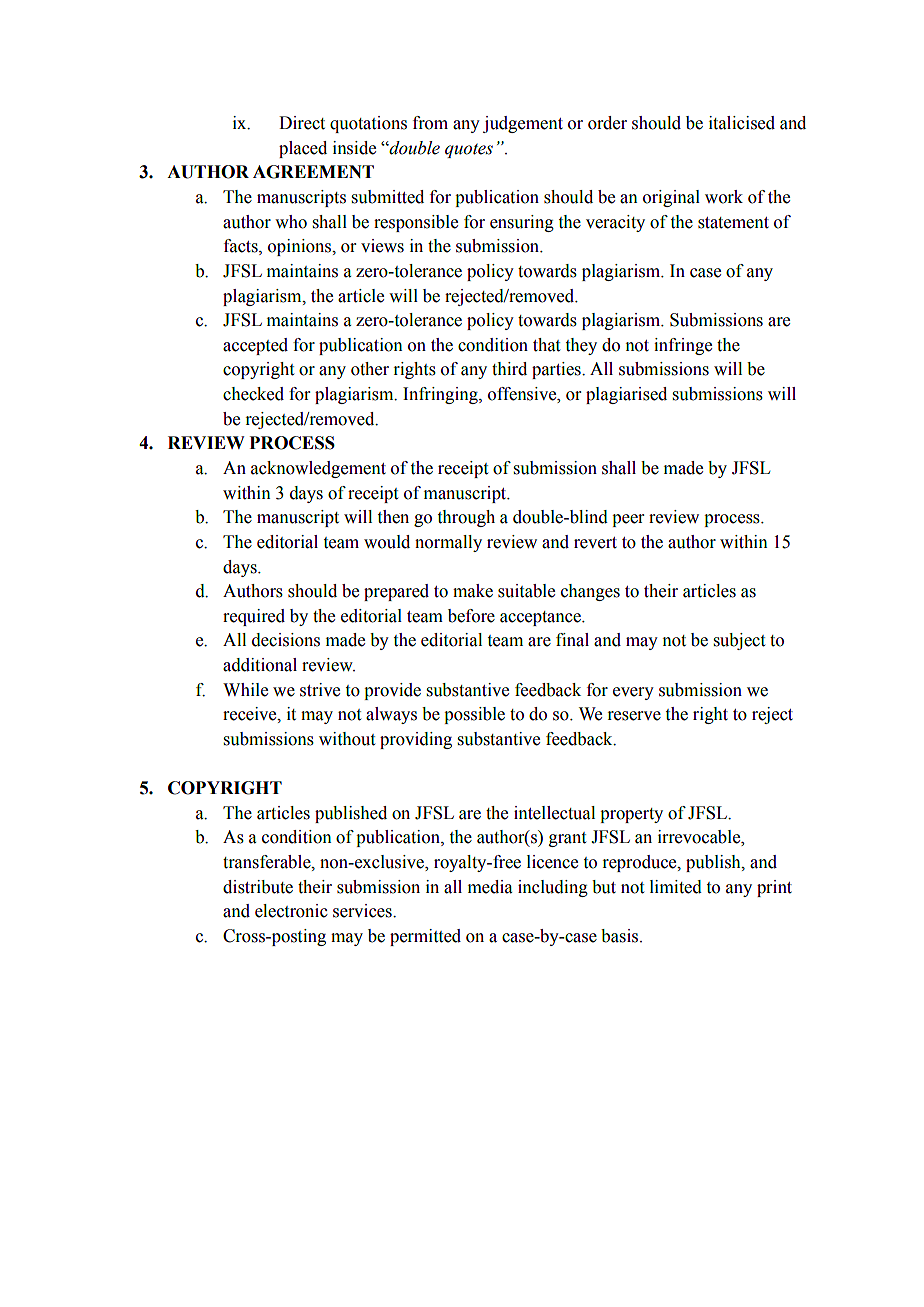  Describe the element at coordinates (466, 518) in the screenshot. I see `through` at that location.
